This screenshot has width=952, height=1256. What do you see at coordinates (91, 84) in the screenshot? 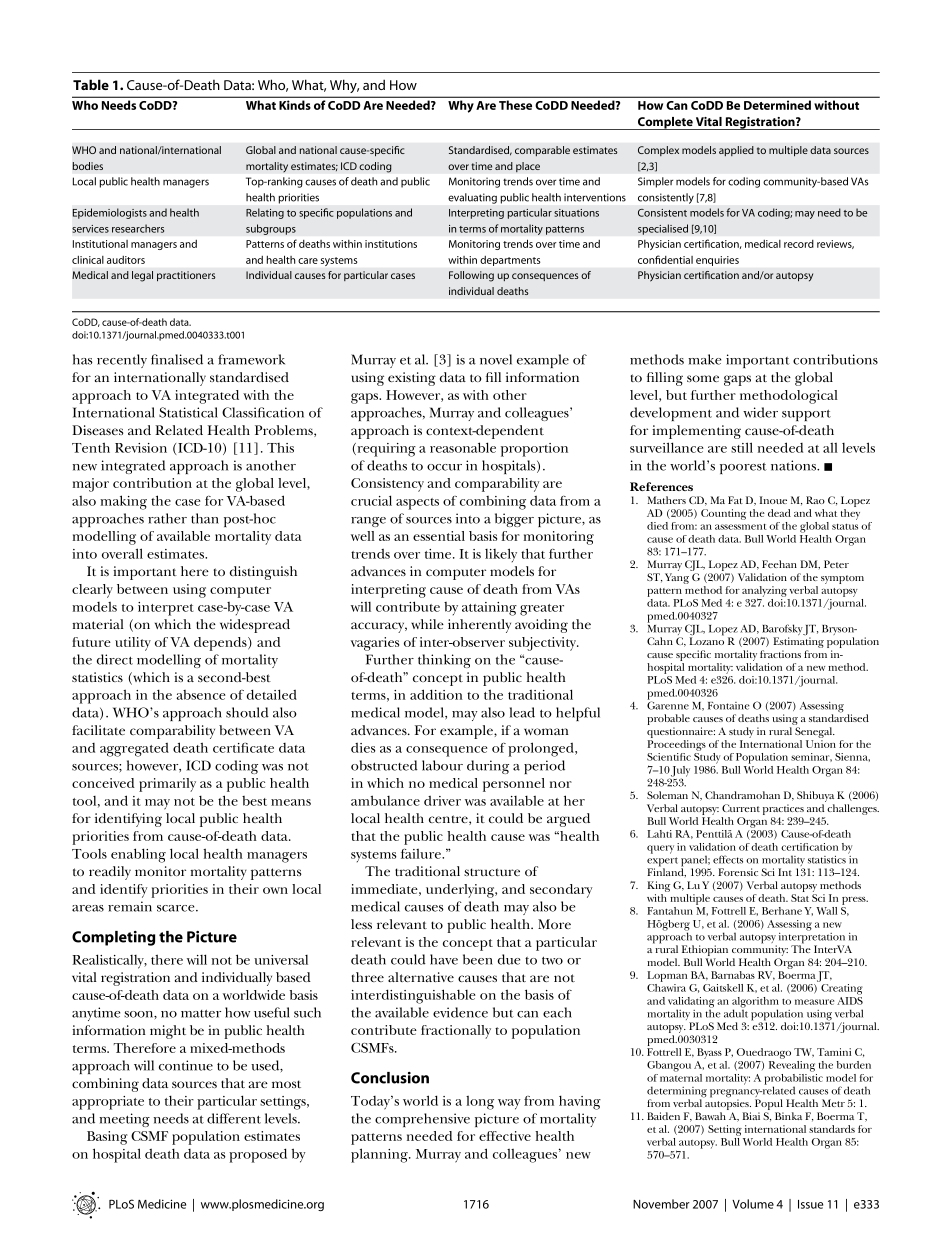
I see `Table` at bounding box center [91, 84].
